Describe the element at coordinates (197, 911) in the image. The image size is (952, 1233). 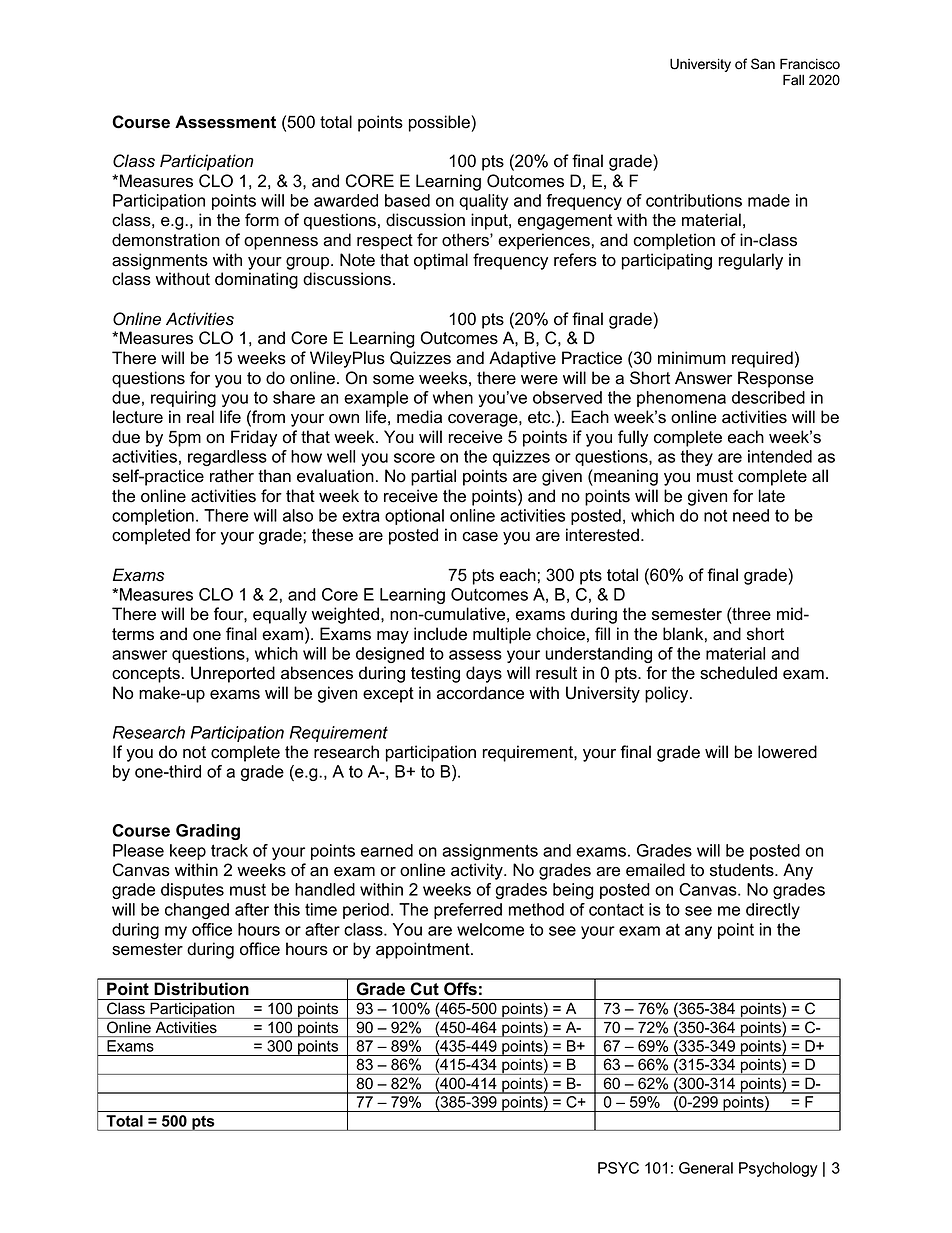
I see `changed` at that location.
